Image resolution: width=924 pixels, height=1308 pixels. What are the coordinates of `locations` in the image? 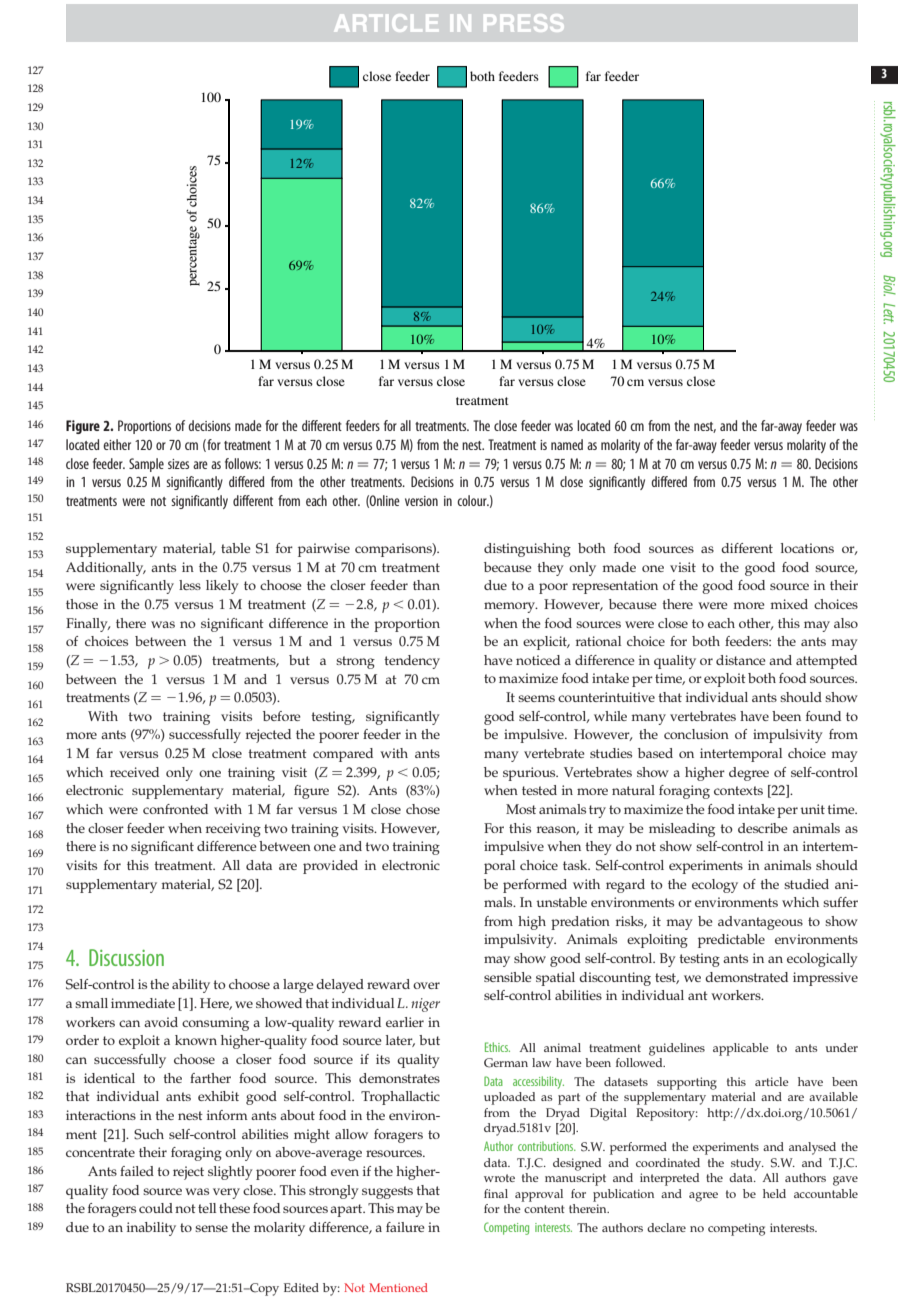 It's located at (807, 548).
